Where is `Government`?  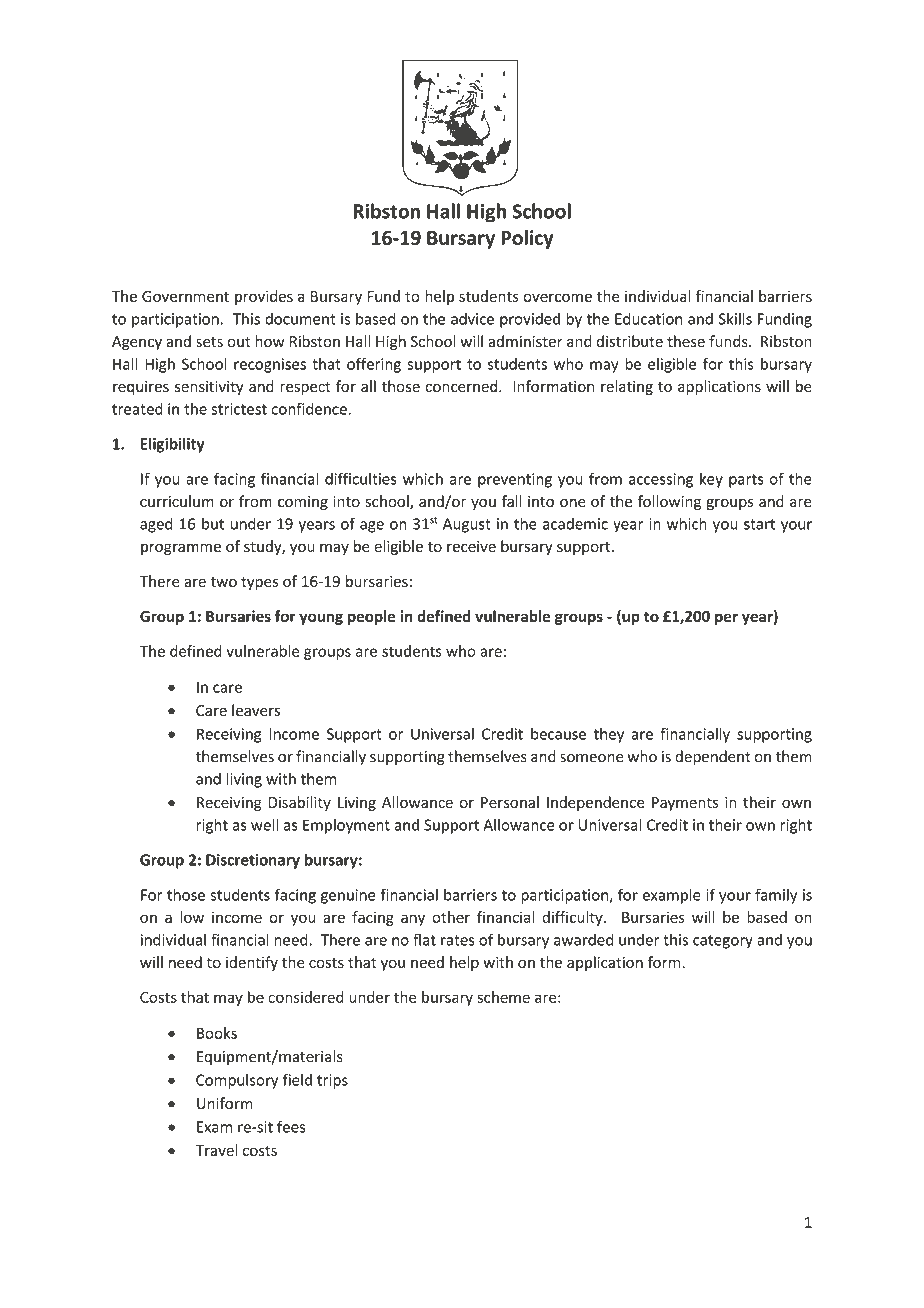
Government is located at coordinates (185, 296).
